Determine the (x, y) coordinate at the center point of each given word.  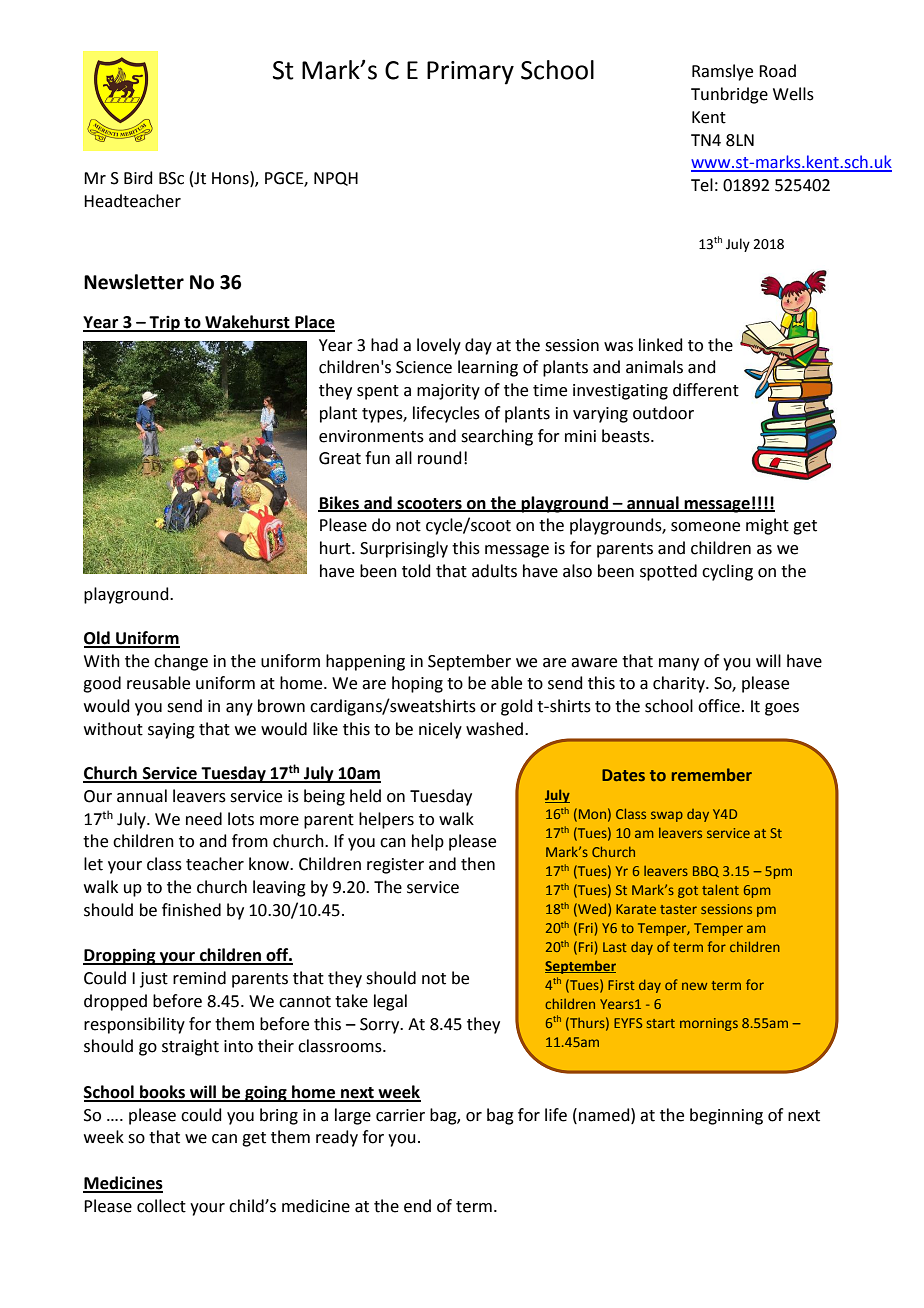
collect (161, 1206)
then (478, 864)
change (181, 662)
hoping (417, 684)
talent (720, 889)
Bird (138, 178)
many (679, 664)
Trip (165, 324)
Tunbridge (729, 95)
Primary (470, 73)
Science (424, 367)
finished (191, 910)
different (706, 390)
